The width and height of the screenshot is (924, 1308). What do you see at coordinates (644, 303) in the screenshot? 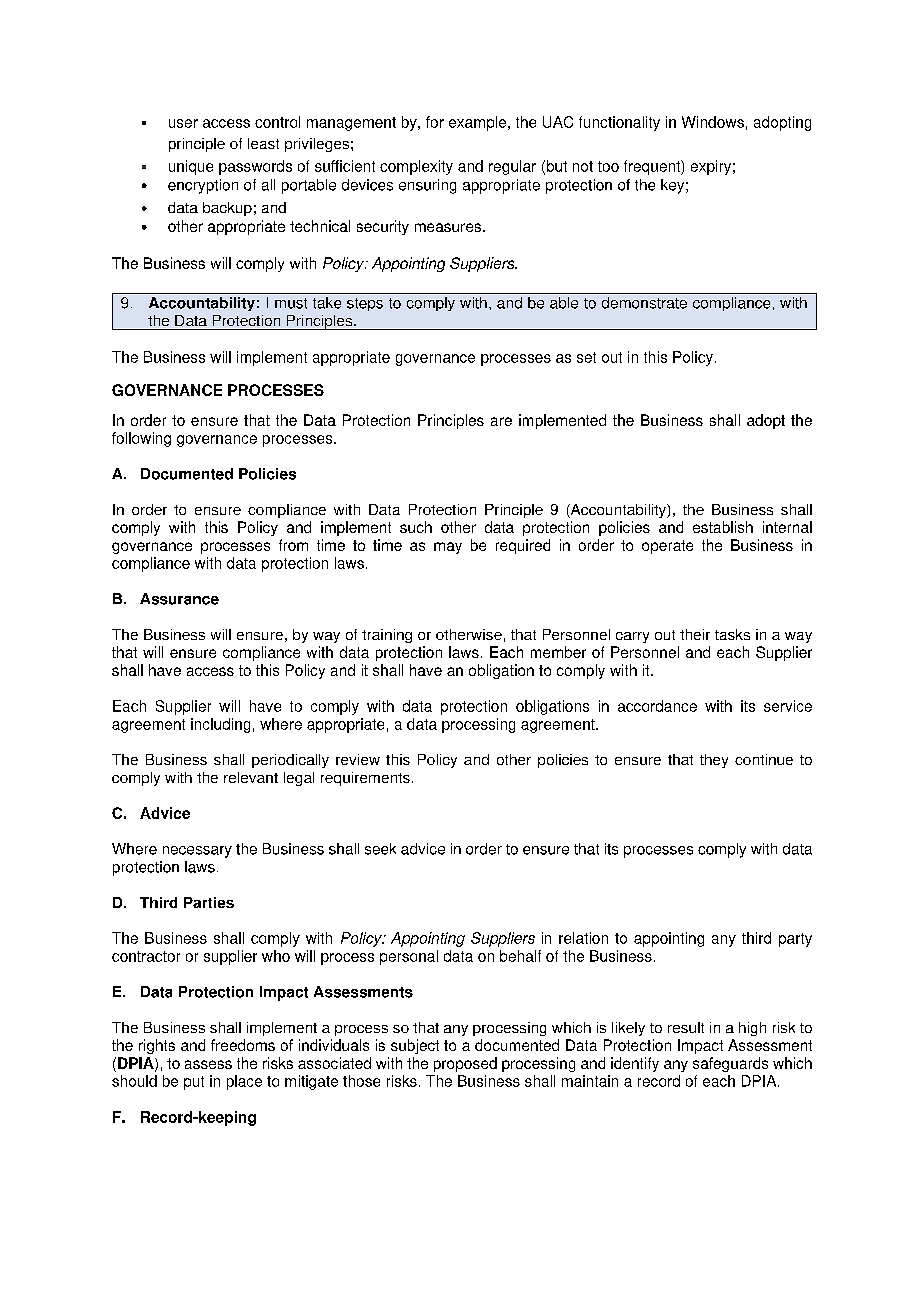
I see `demonstrate` at bounding box center [644, 303].
